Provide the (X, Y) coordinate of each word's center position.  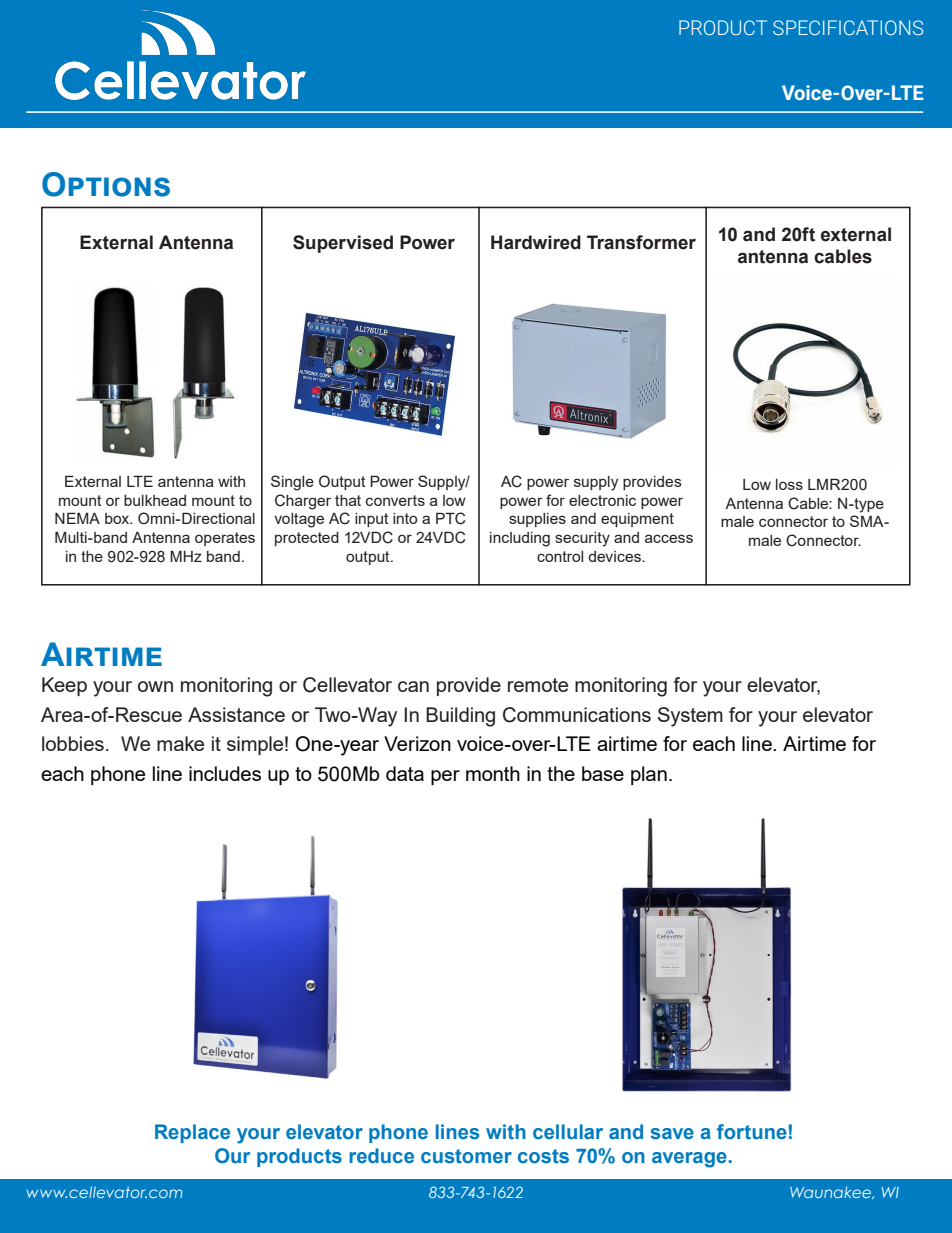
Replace (192, 1133)
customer (466, 1156)
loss (789, 484)
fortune (752, 1132)
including (520, 539)
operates (225, 539)
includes (225, 773)
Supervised (343, 244)
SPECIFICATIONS (848, 27)
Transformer (641, 242)
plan (649, 775)
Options (106, 184)
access (669, 538)
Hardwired (536, 242)
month (493, 773)
